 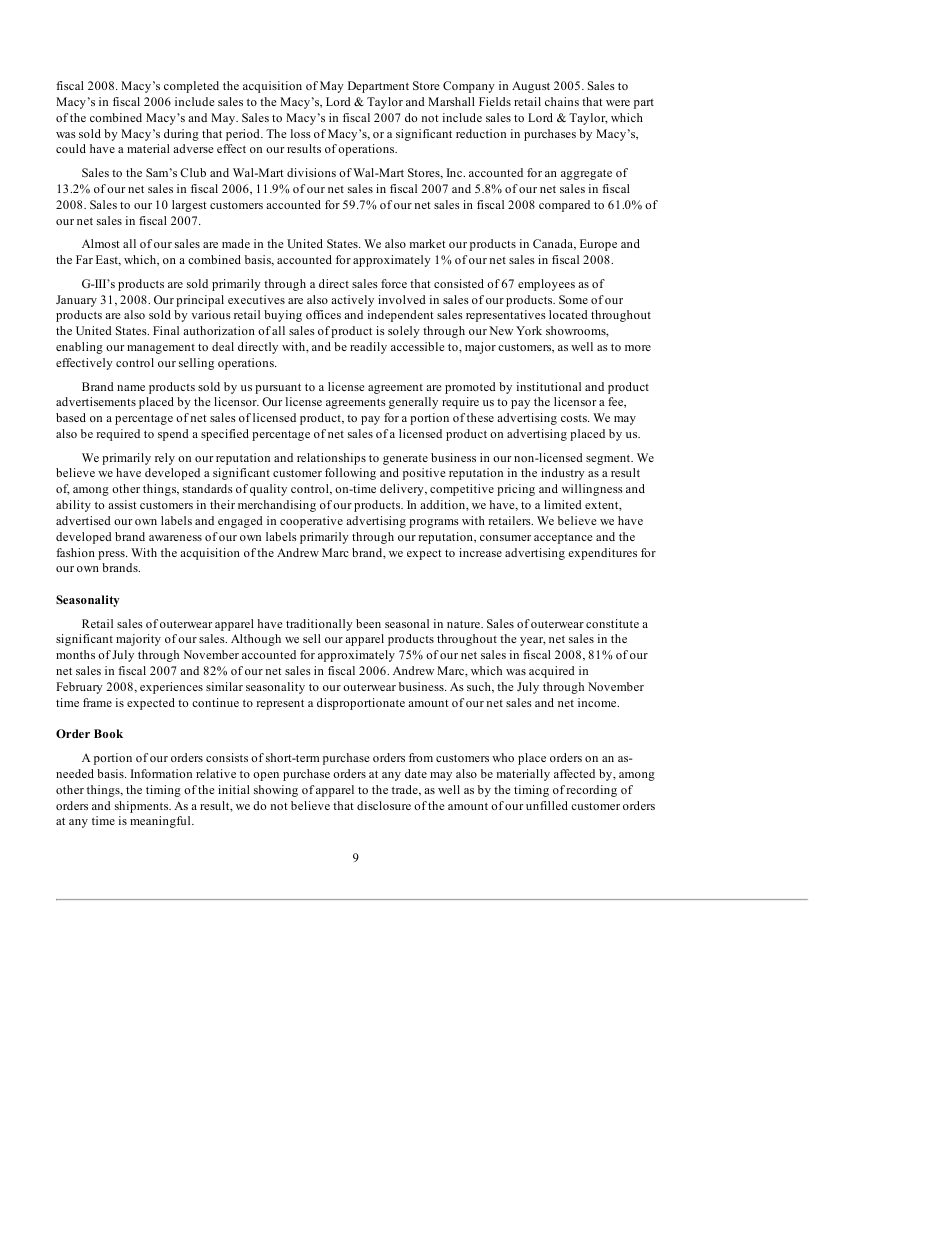 What do you see at coordinates (568, 314) in the screenshot?
I see `located` at bounding box center [568, 314].
